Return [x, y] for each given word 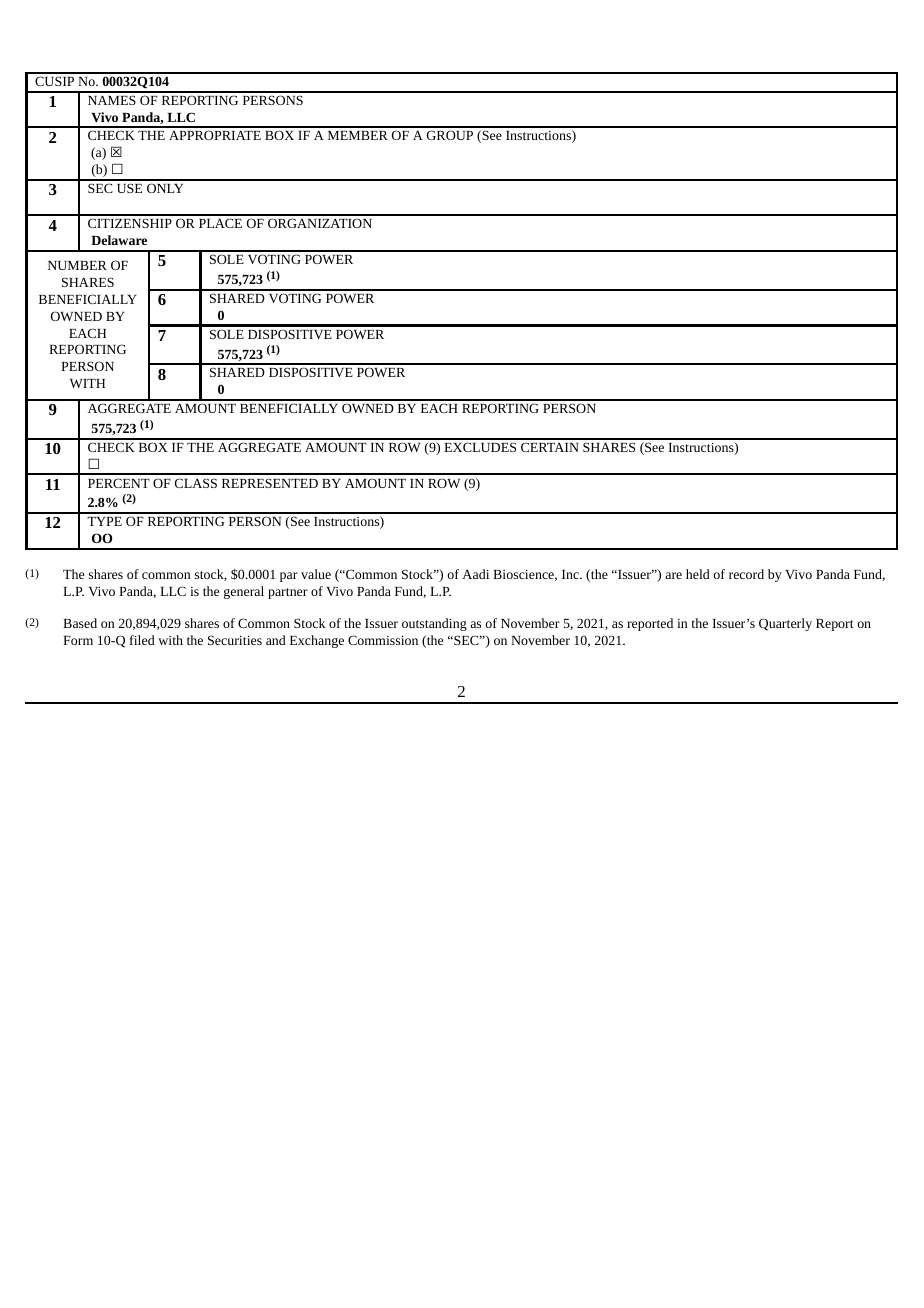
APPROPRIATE [215, 135]
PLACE [220, 223]
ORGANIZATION [320, 223]
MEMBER [358, 135]
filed [142, 640]
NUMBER [77, 265]
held [698, 574]
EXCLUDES [480, 447]
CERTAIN [550, 447]
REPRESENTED [270, 483]
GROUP [450, 135]
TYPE [104, 521]
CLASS [196, 483]
